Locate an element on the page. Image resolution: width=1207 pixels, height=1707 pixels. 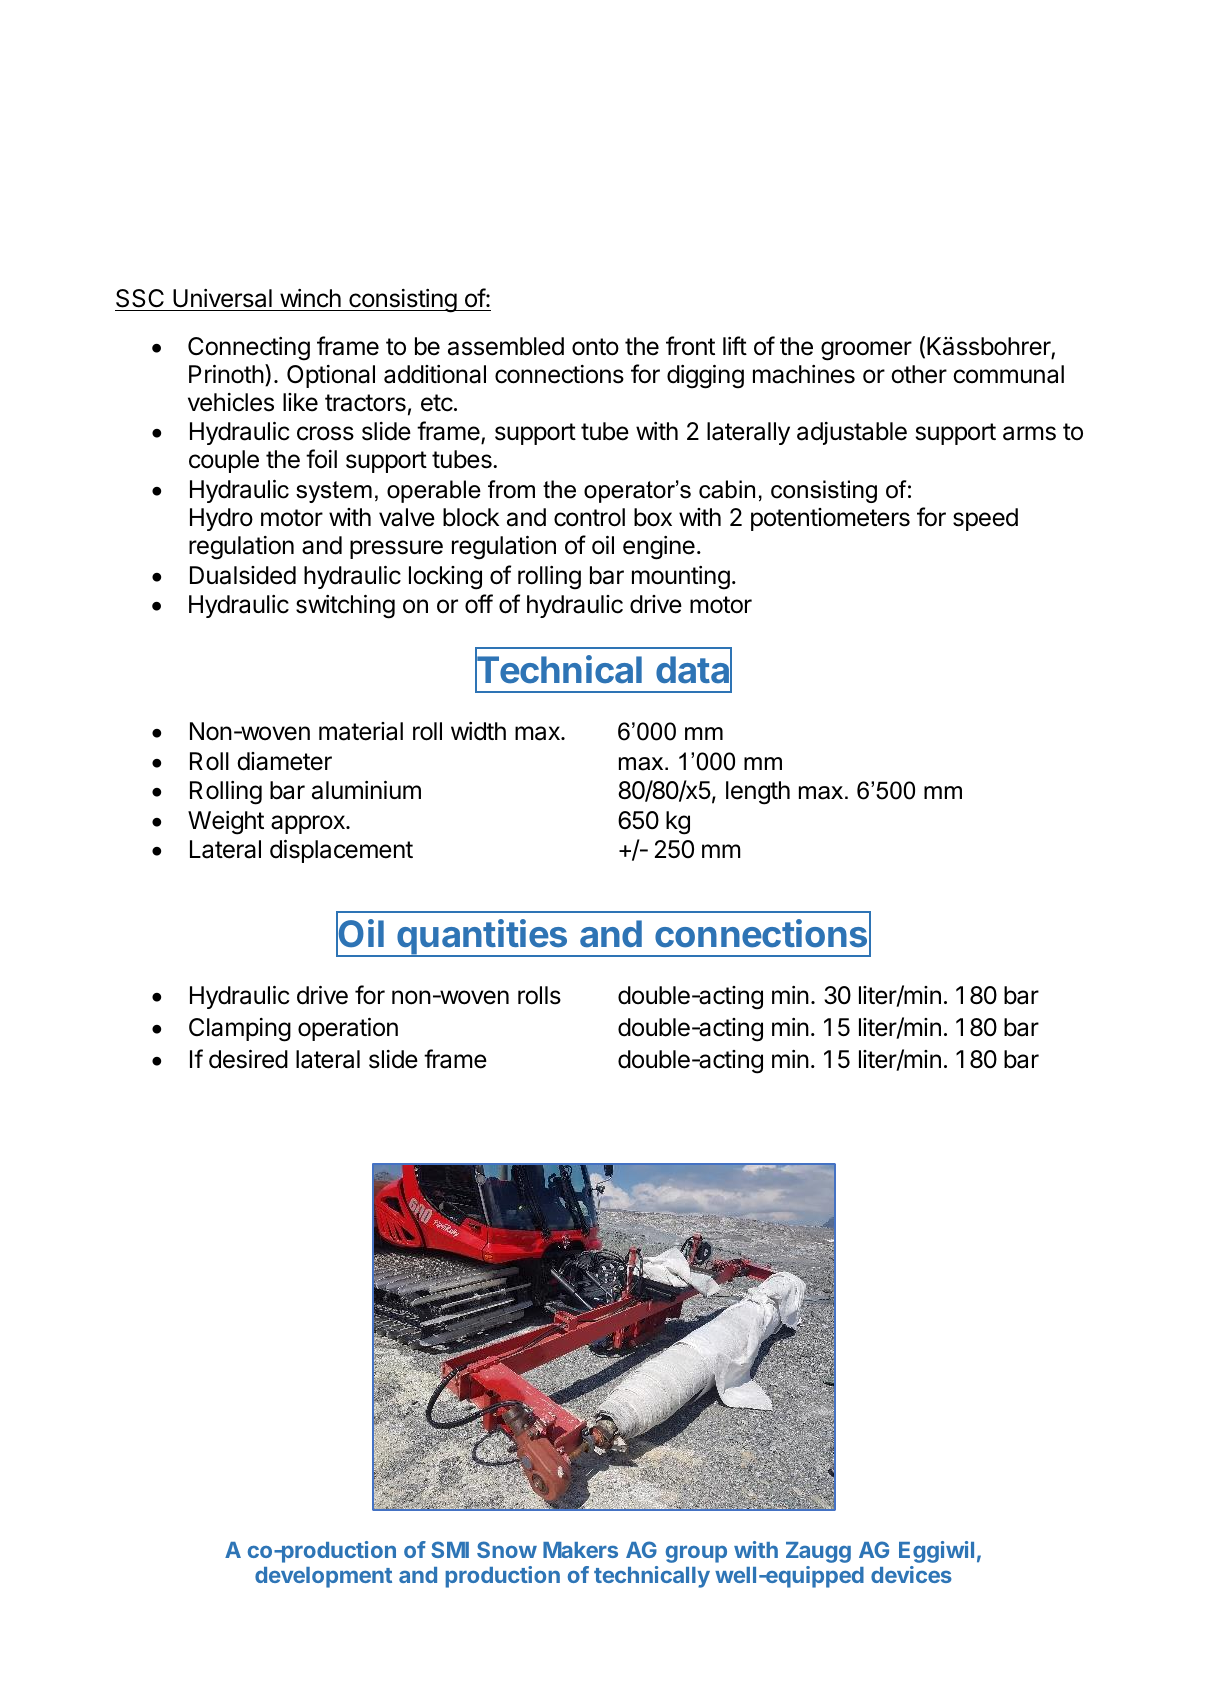
quantities is located at coordinates (482, 938).
